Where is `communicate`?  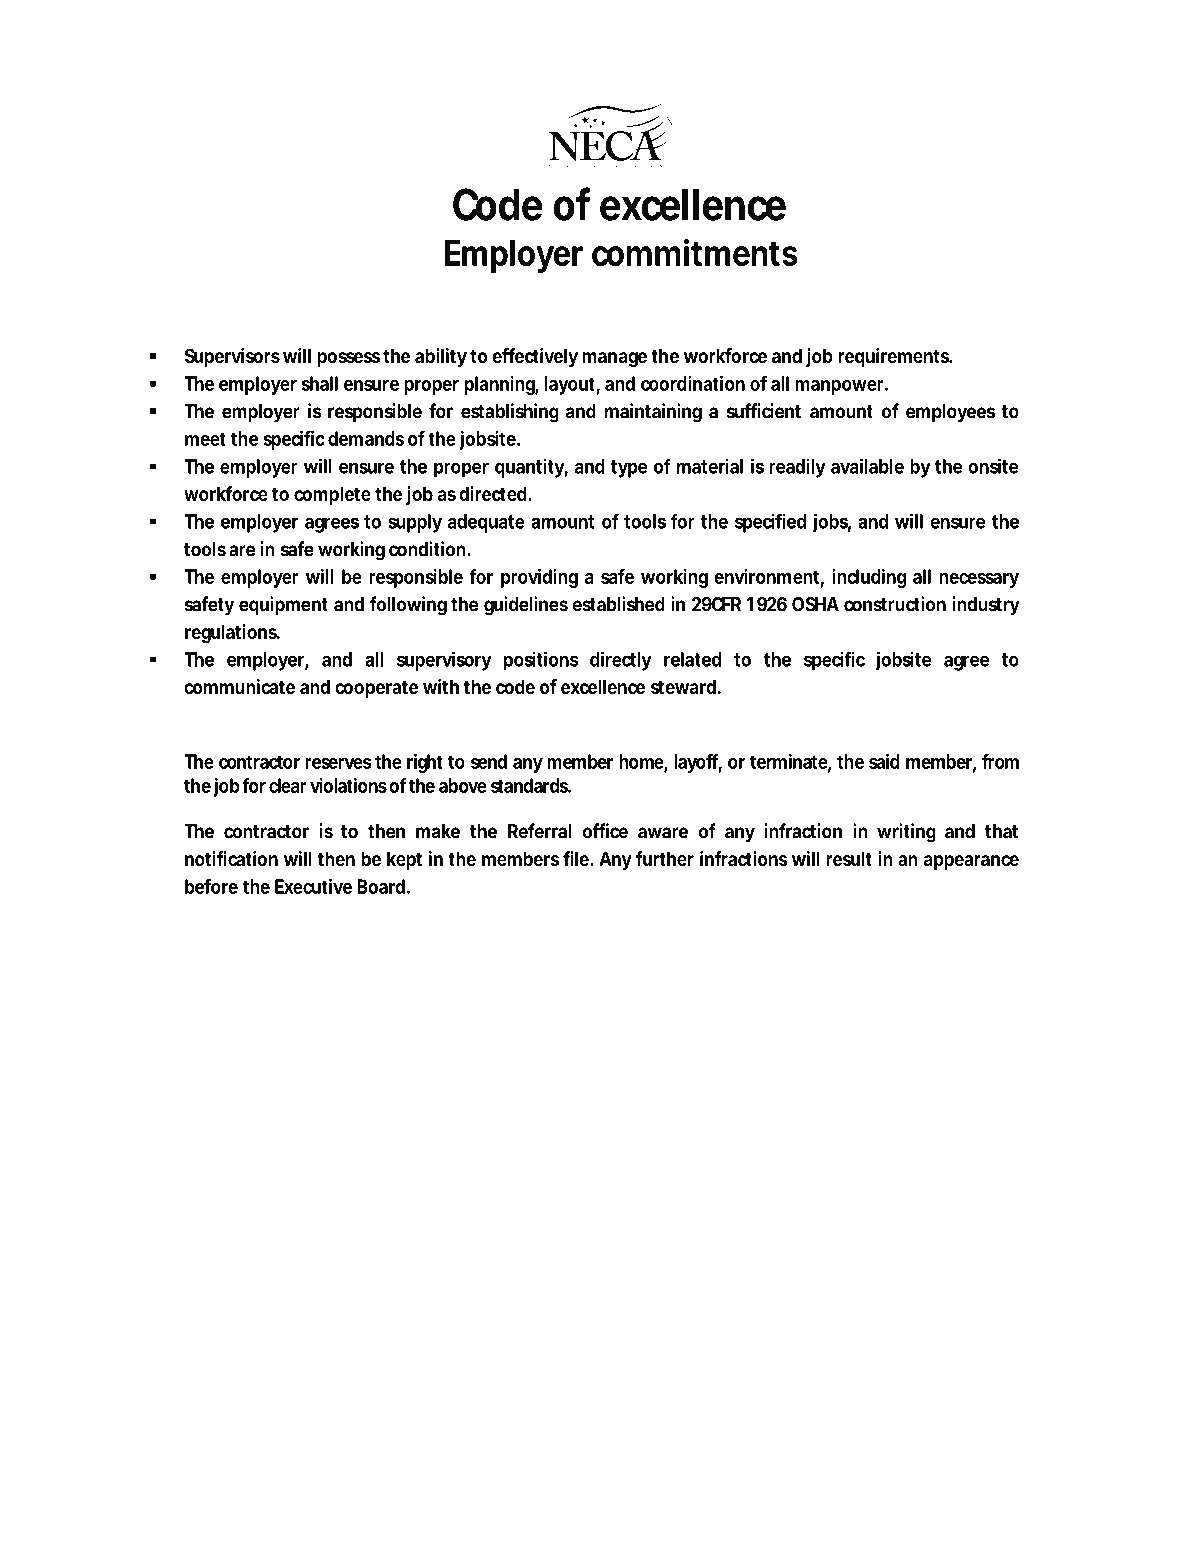
communicate is located at coordinates (240, 686).
